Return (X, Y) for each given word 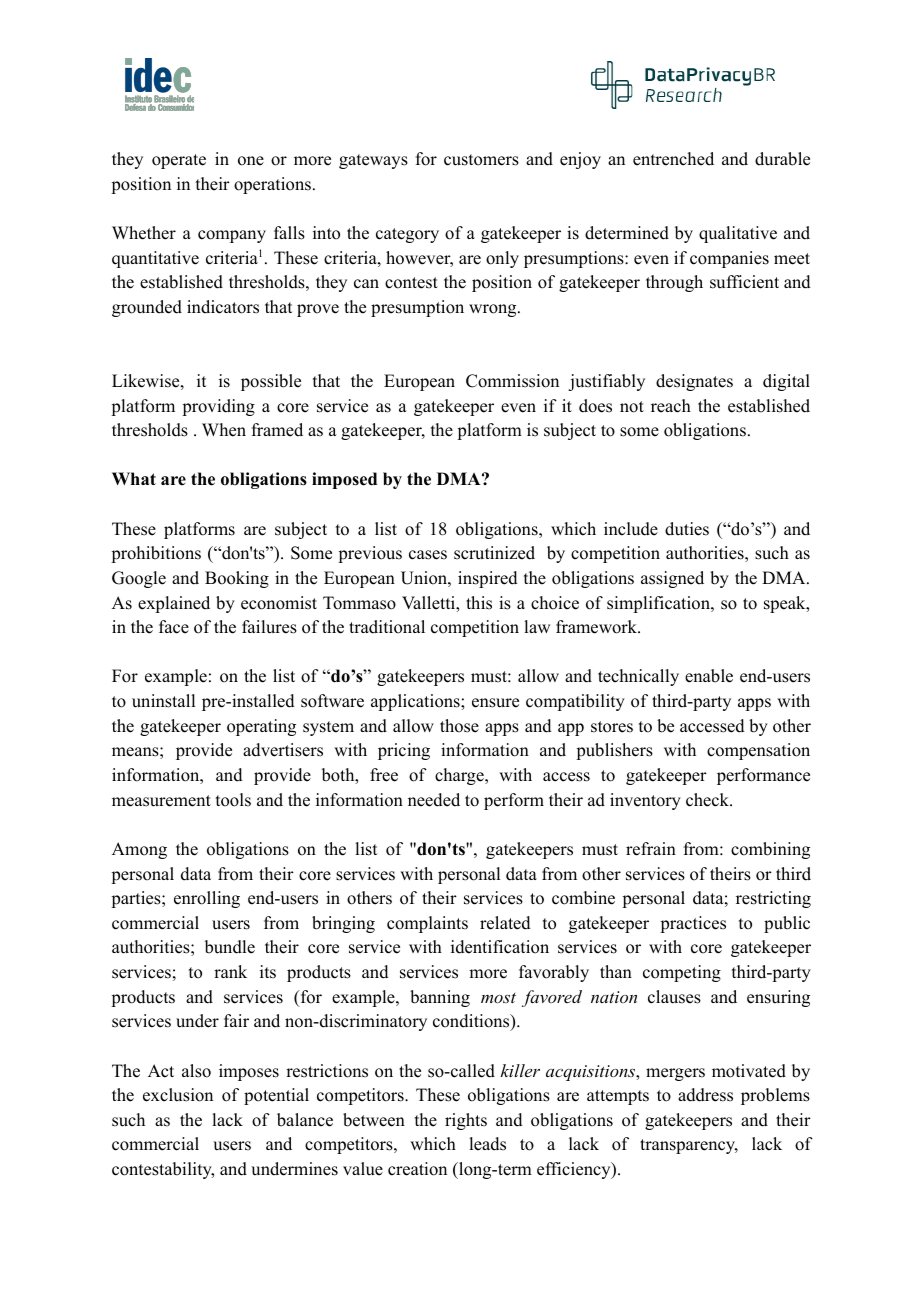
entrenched (673, 159)
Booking (237, 579)
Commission (512, 381)
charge (460, 776)
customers (481, 160)
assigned (672, 579)
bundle (230, 947)
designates (694, 382)
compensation (758, 751)
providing (218, 407)
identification (500, 947)
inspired (488, 579)
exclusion (178, 1095)
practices (693, 924)
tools (233, 800)
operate (179, 161)
